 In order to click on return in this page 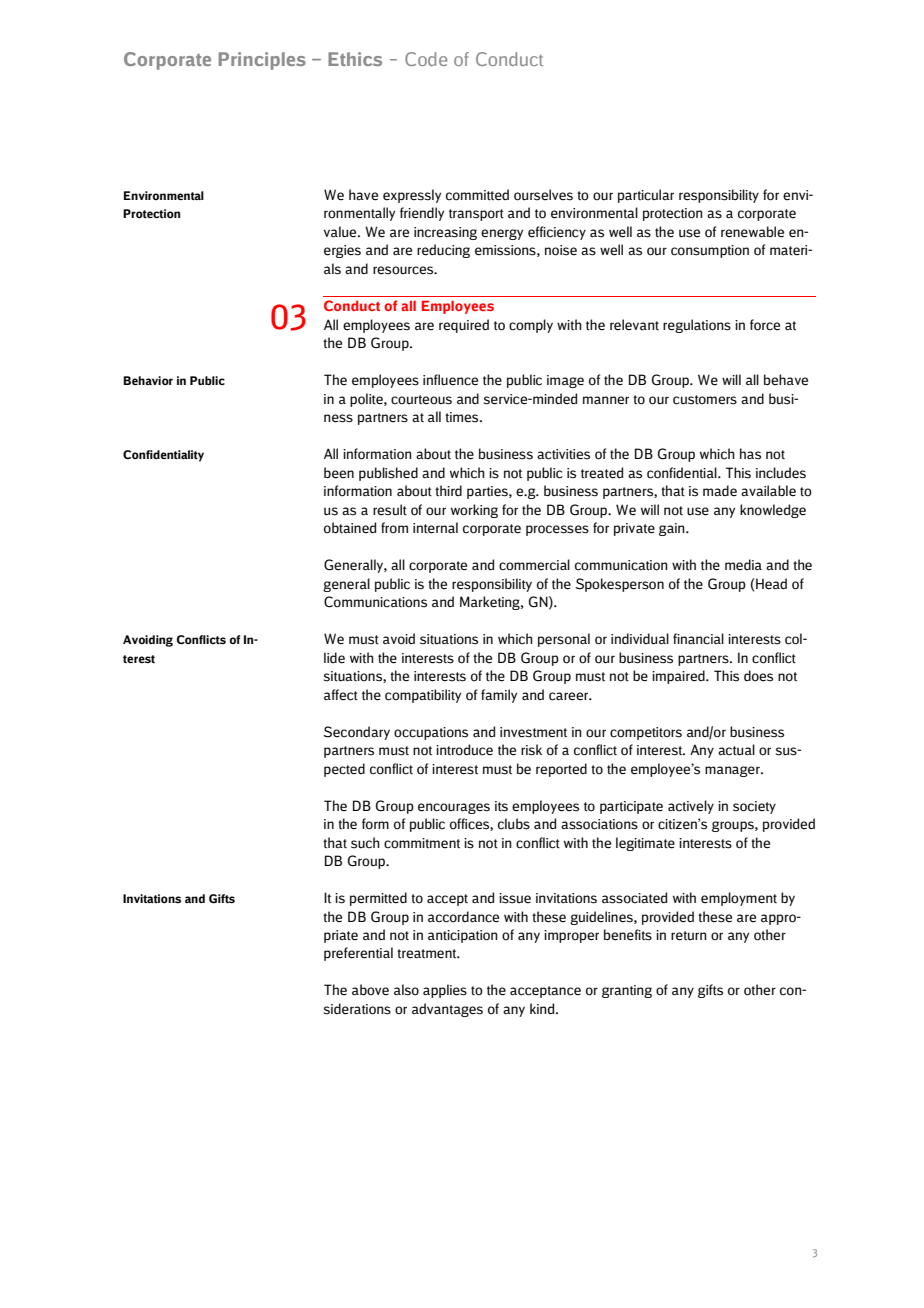, I will do `click(689, 936)`.
